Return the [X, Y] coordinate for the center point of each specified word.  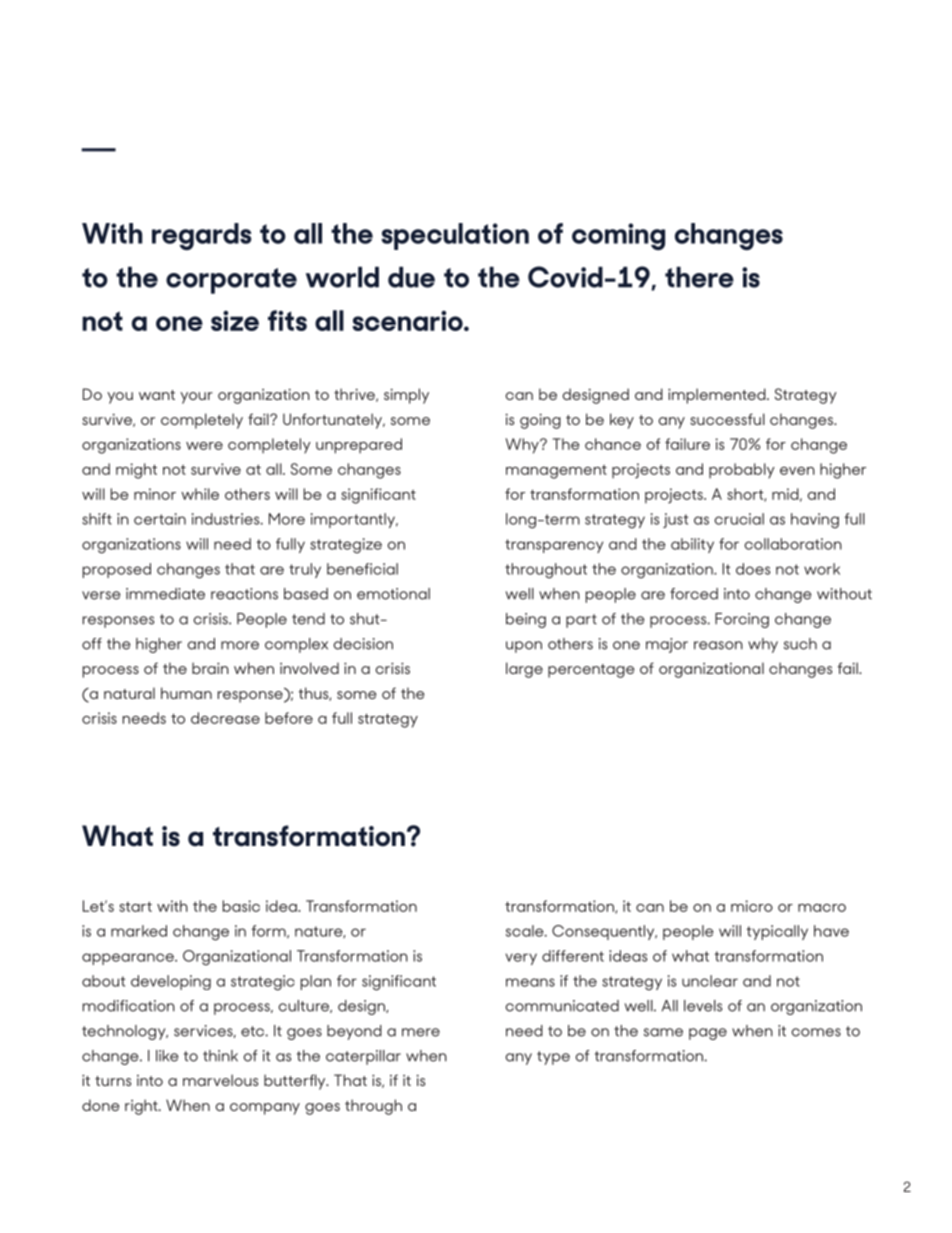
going [540, 421]
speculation [455, 236]
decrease [225, 718]
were [204, 446]
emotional [393, 594]
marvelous [220, 1080]
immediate [165, 594]
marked [139, 931]
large [524, 670]
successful [727, 419]
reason [718, 645]
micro [752, 906]
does [753, 569]
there [699, 277]
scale [526, 931]
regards [201, 236]
